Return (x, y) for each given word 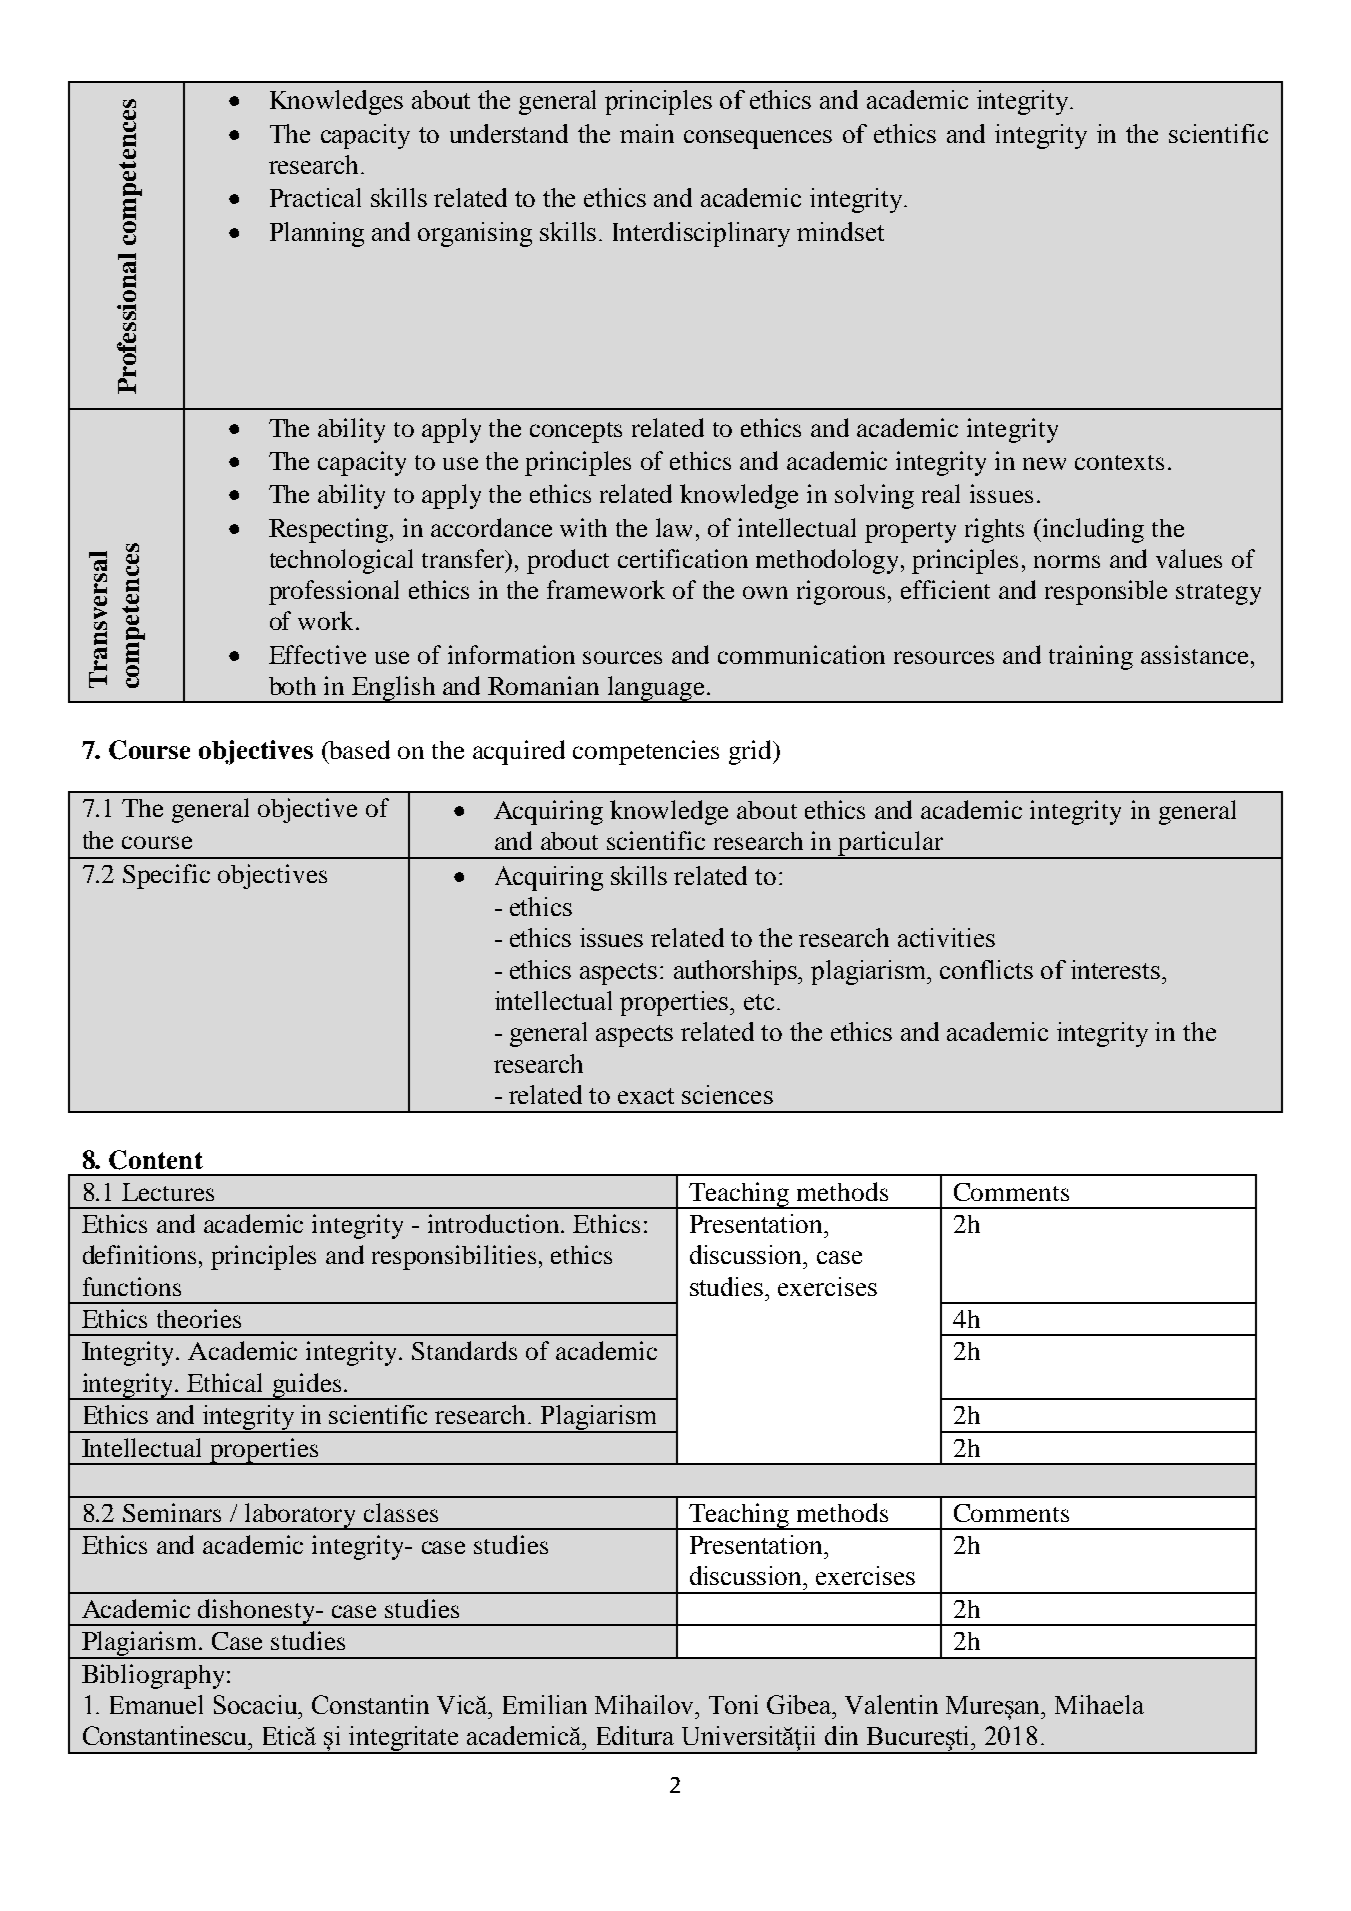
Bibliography (153, 1676)
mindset (840, 231)
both (292, 686)
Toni (733, 1704)
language (656, 689)
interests (1117, 969)
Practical (315, 197)
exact (646, 1096)
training (1091, 657)
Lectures (168, 1192)
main (647, 133)
